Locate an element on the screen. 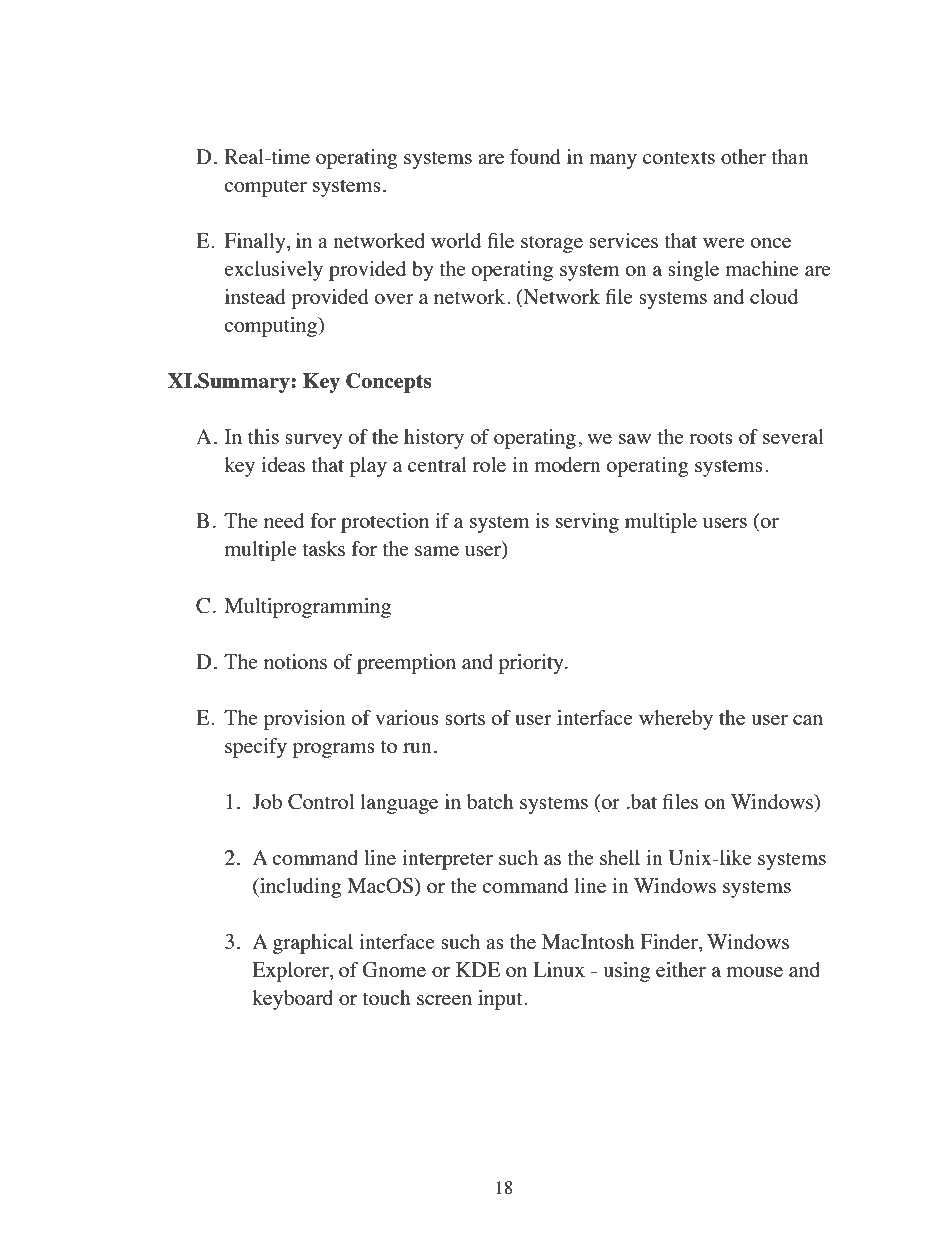 This screenshot has height=1233, width=952. roots is located at coordinates (711, 437).
